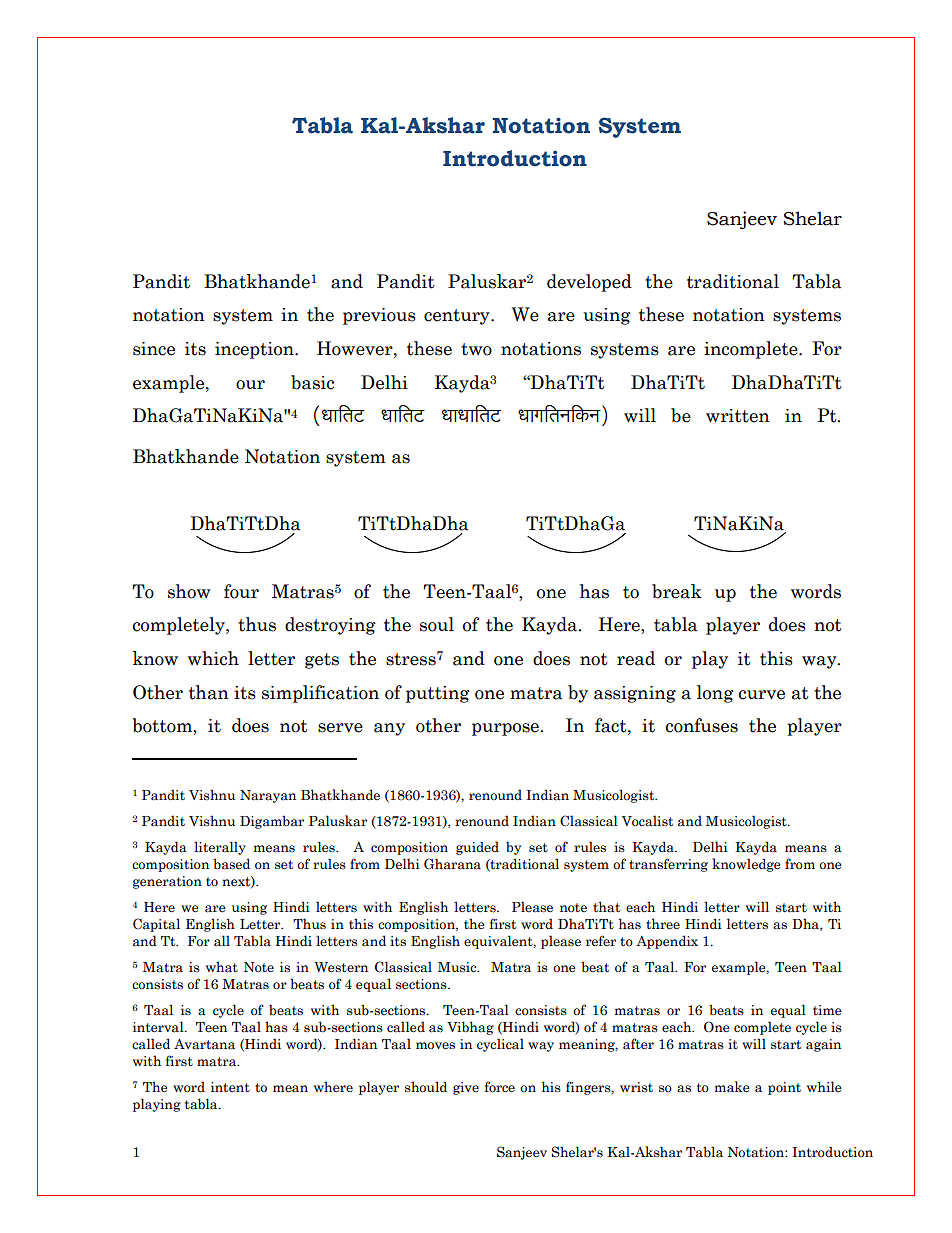 The image size is (952, 1233). I want to click on confuses, so click(702, 725).
